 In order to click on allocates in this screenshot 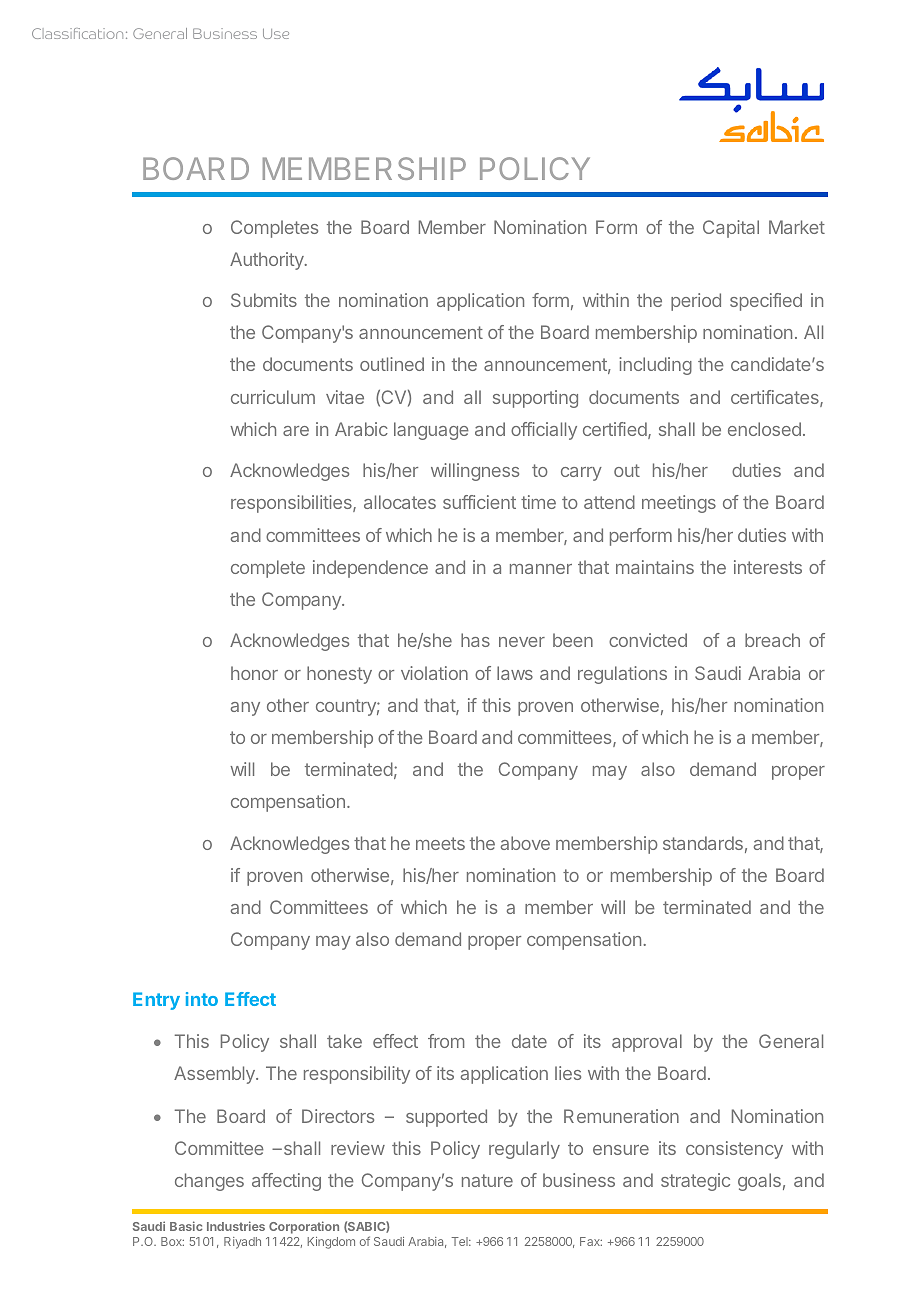, I will do `click(400, 502)`.
